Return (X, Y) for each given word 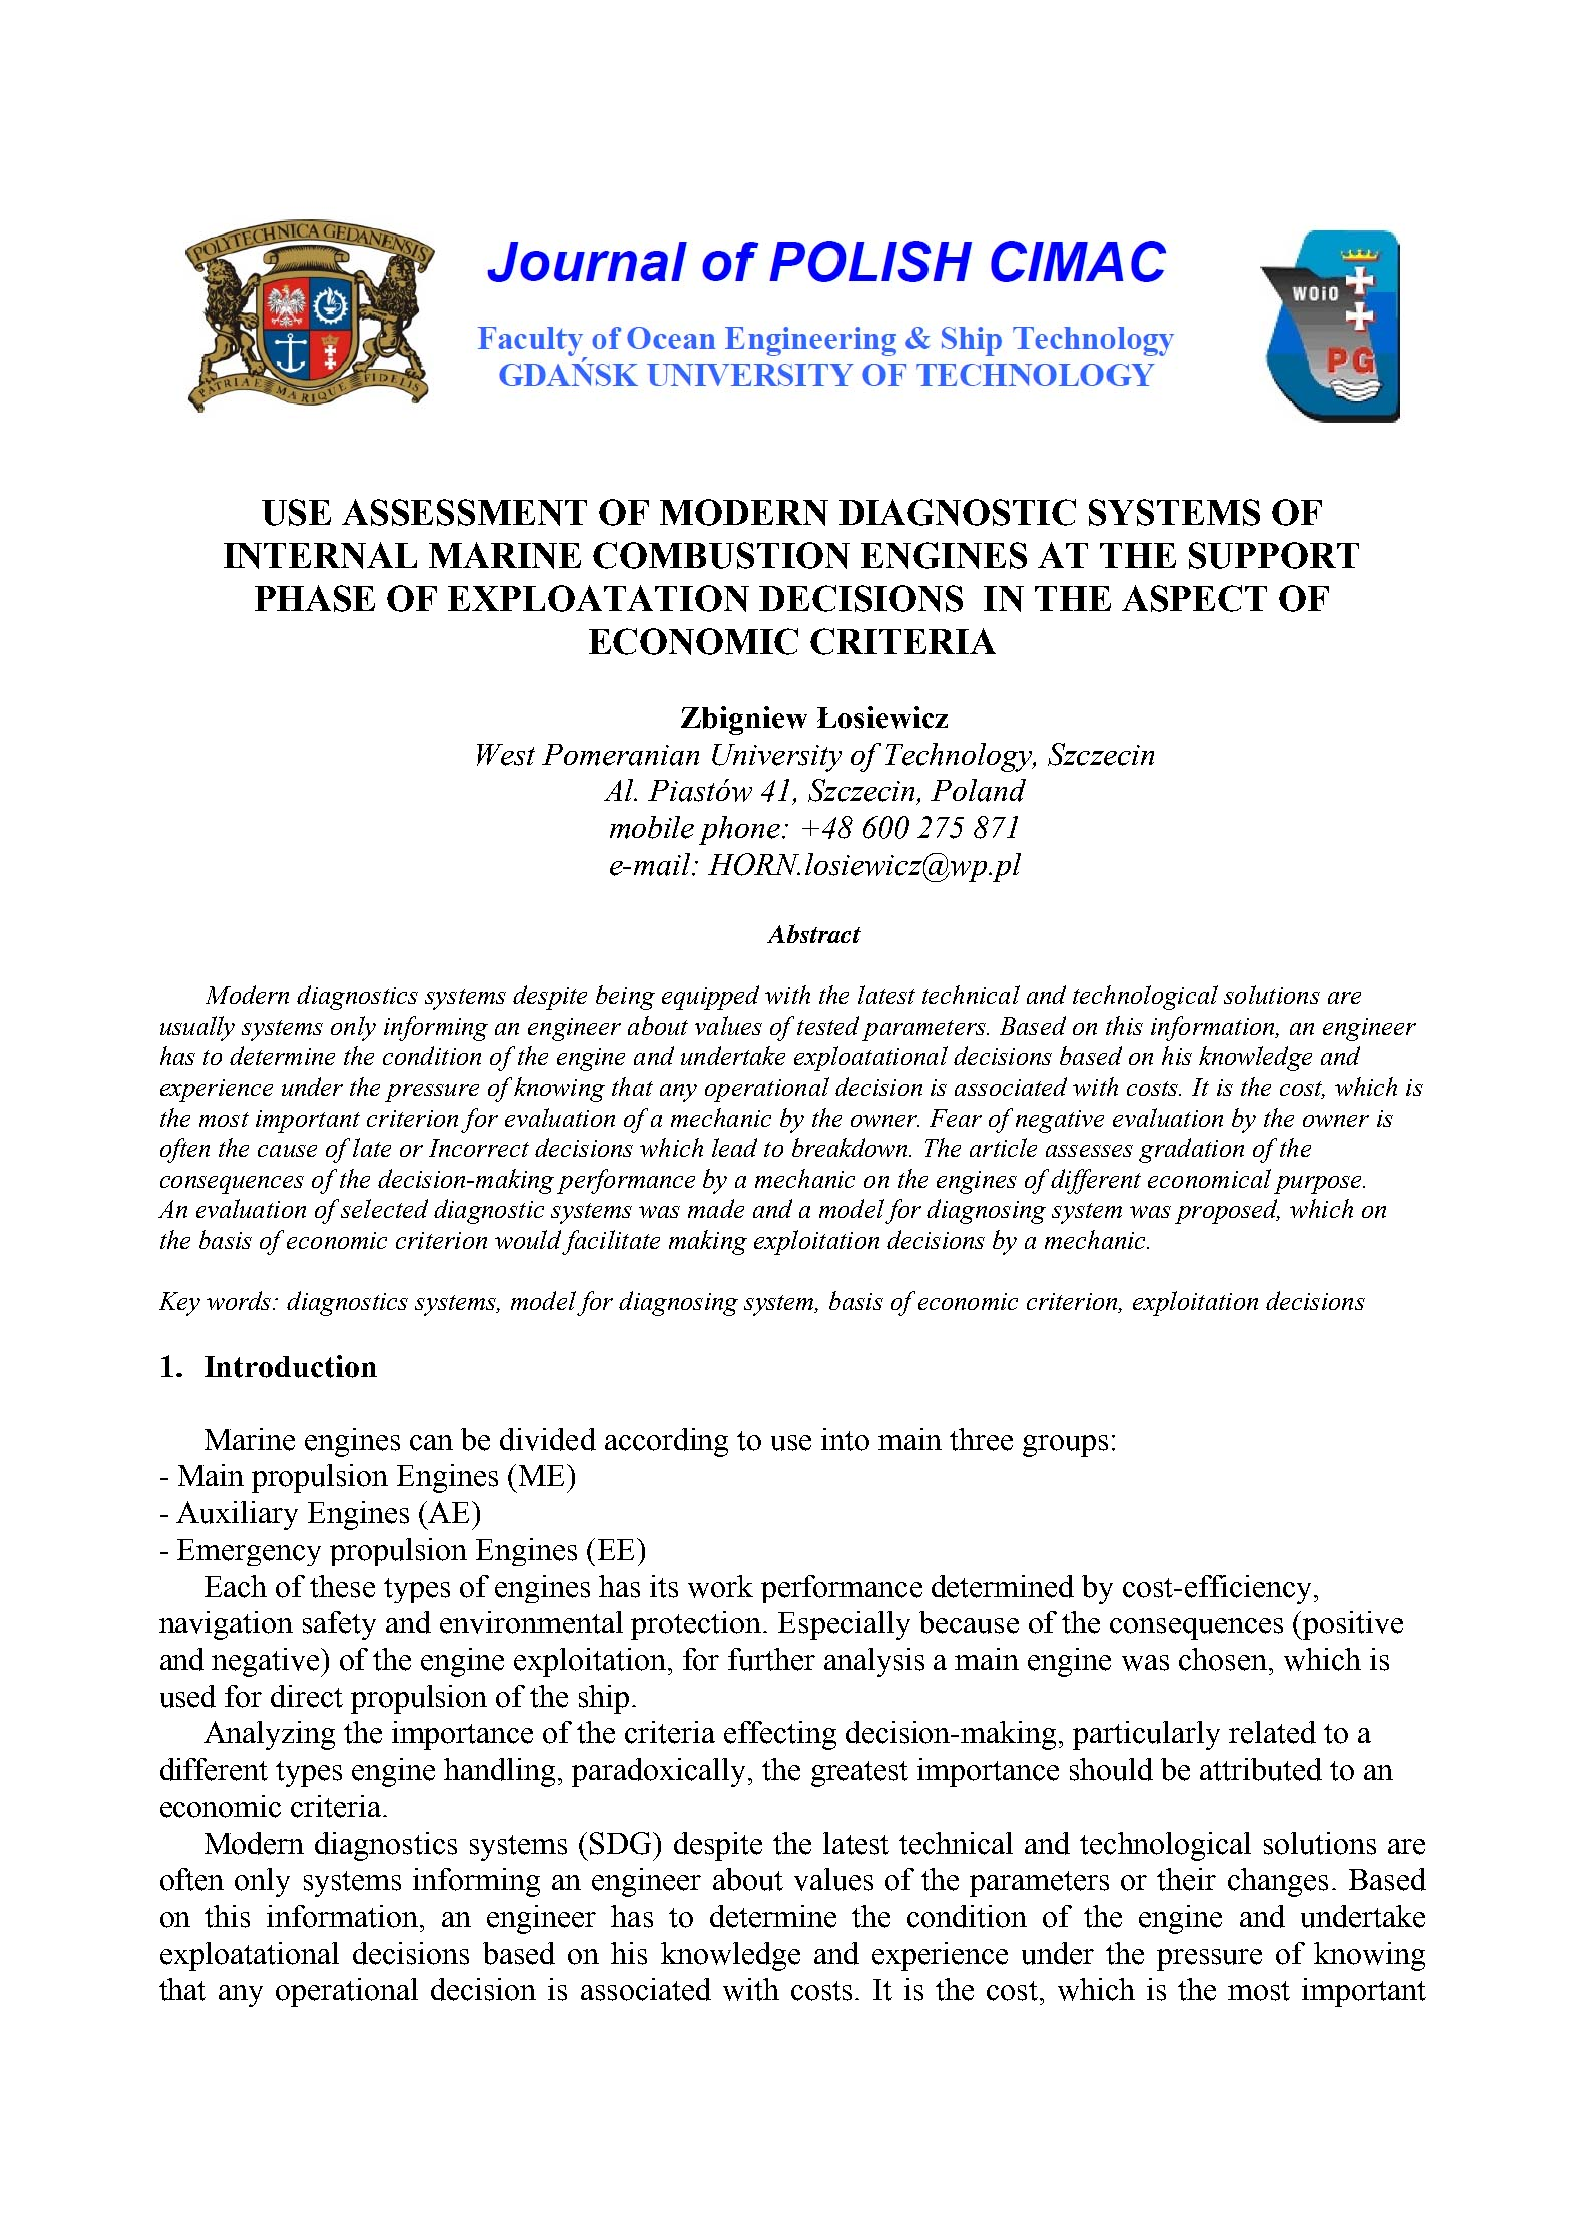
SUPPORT (1274, 555)
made (716, 1208)
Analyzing (269, 1735)
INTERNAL (320, 555)
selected (384, 1208)
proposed (1227, 1211)
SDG (622, 1843)
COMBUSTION (721, 555)
